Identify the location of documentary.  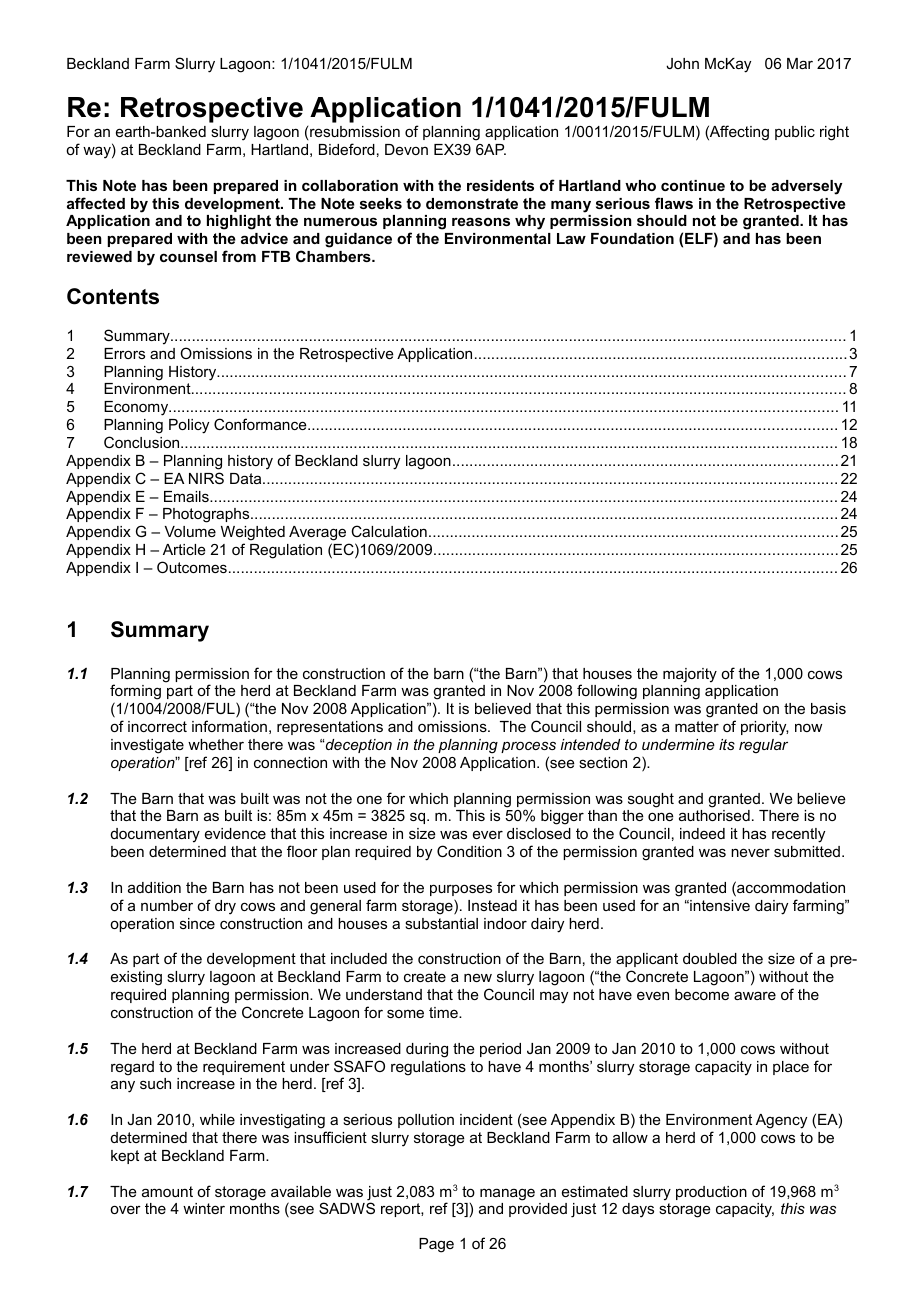
(155, 835).
